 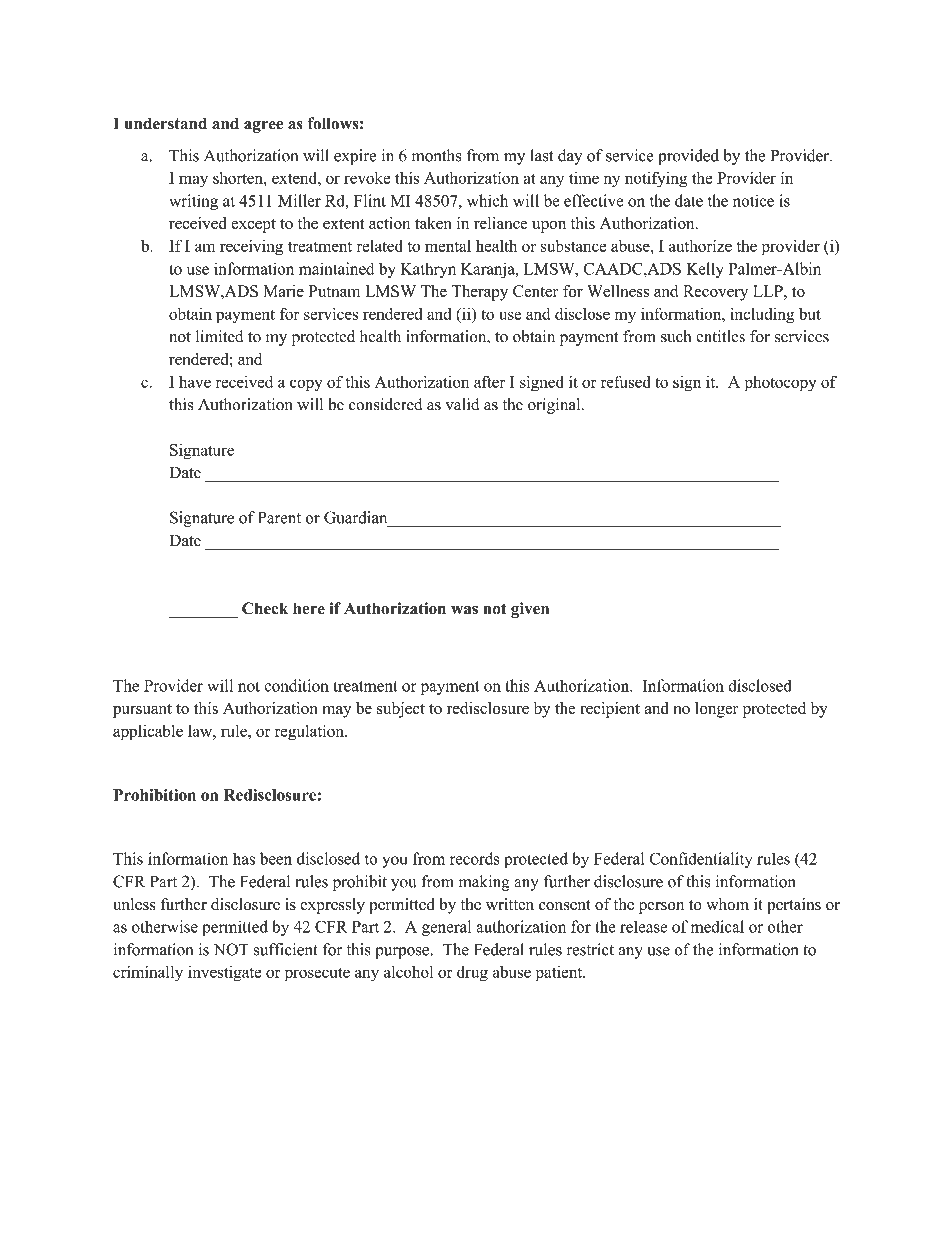 What do you see at coordinates (489, 381) in the page?
I see `after` at bounding box center [489, 381].
